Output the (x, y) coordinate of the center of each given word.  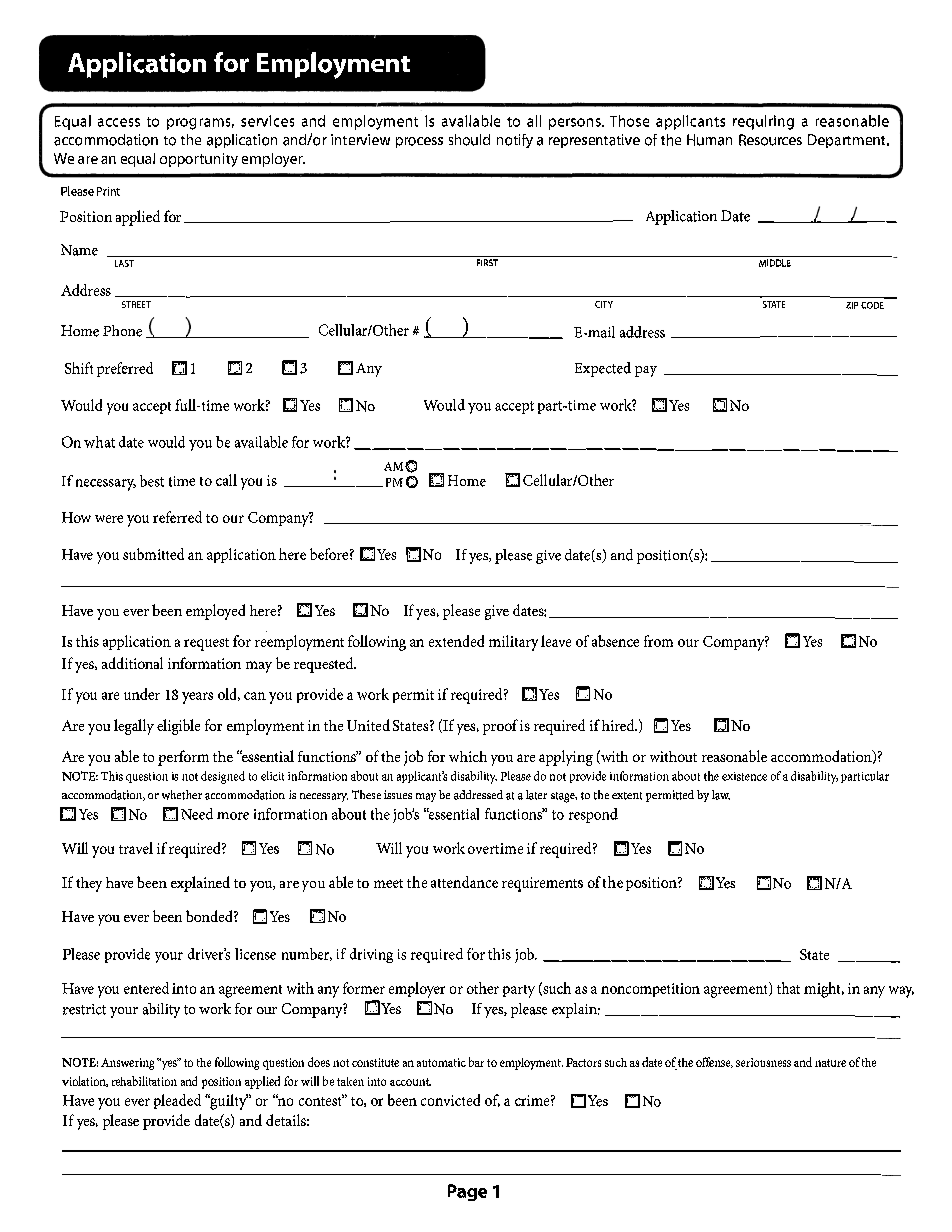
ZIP (852, 305)
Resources (770, 140)
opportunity (199, 160)
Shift (79, 368)
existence (744, 776)
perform (183, 758)
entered (146, 988)
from (658, 641)
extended (456, 641)
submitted (153, 554)
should (469, 140)
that (788, 988)
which (468, 756)
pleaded (177, 1101)
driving (371, 955)
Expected (603, 369)
